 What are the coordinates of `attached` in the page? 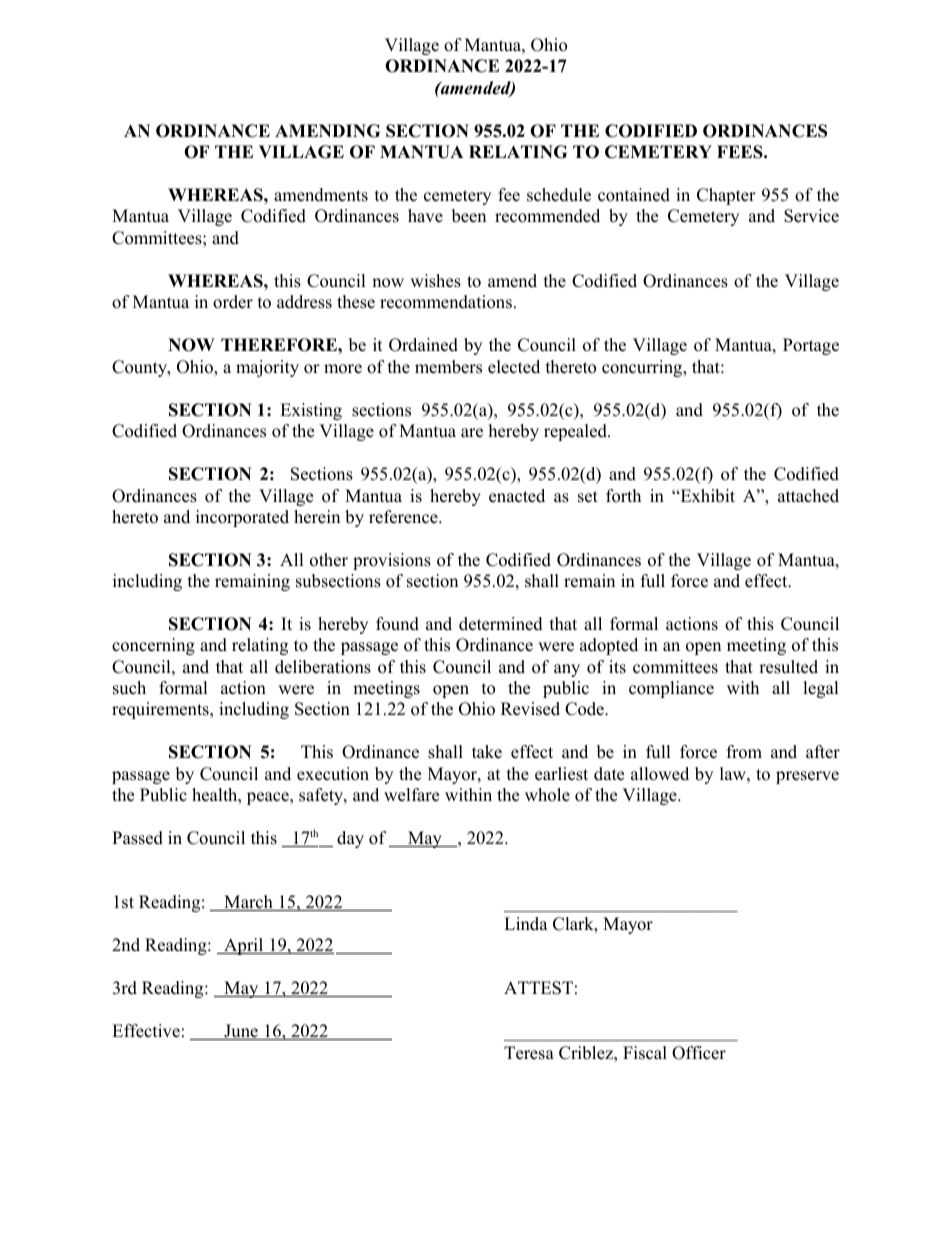 It's located at (808, 496).
